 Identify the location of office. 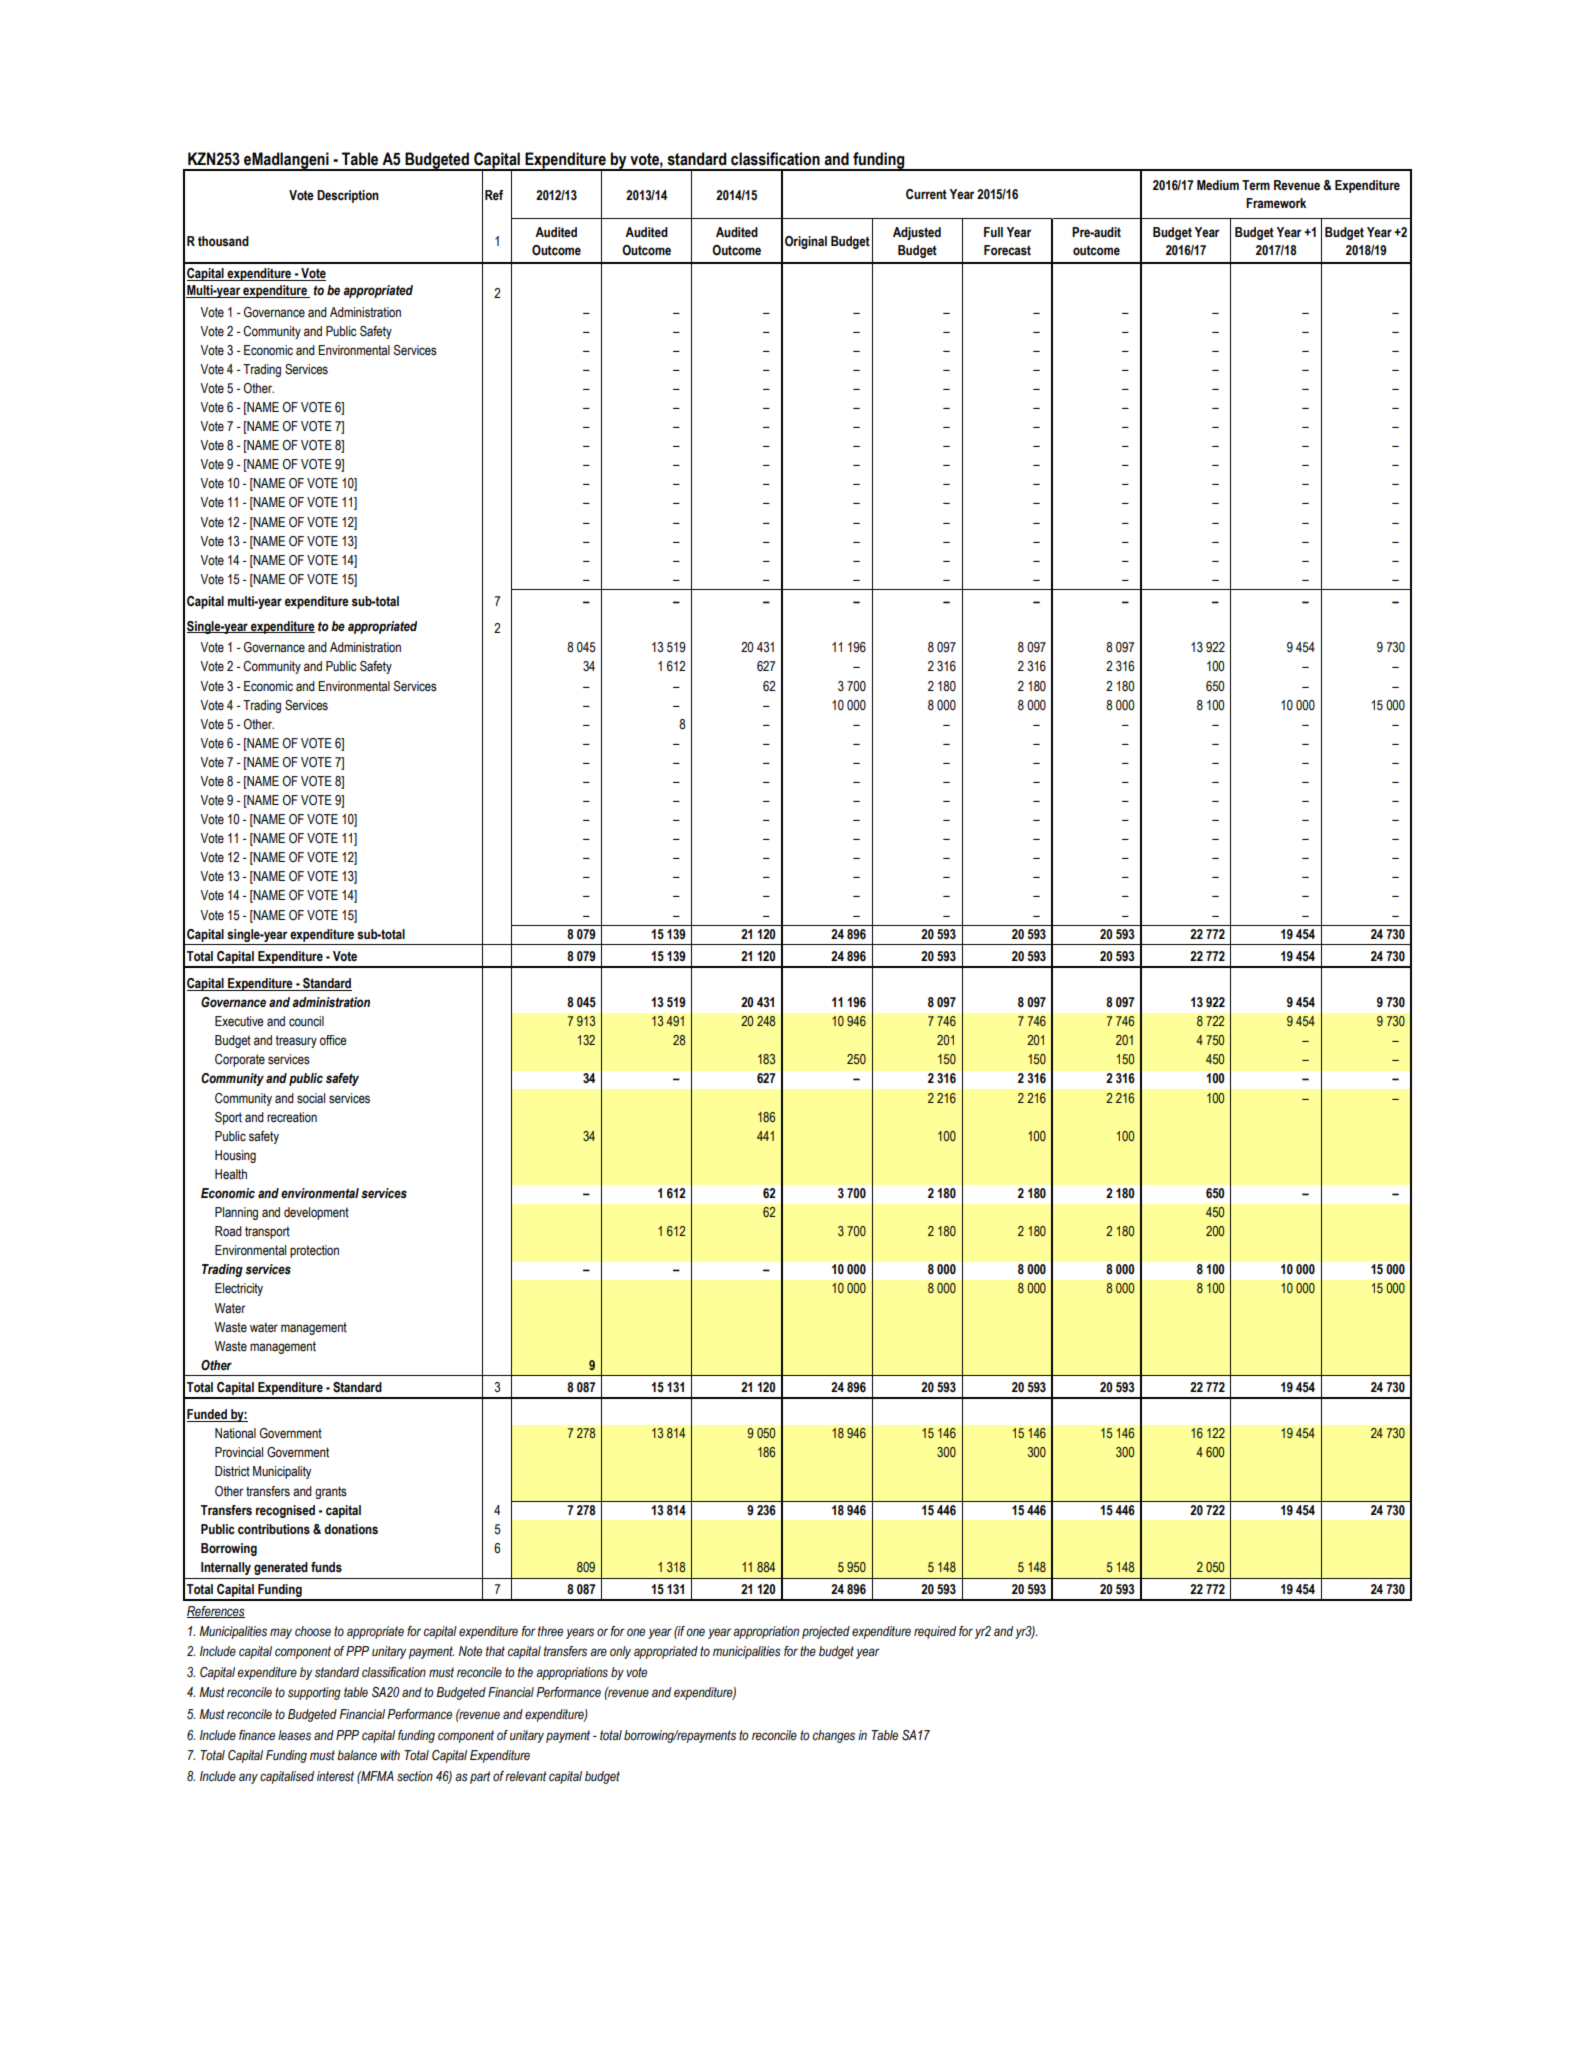
(333, 1040).
